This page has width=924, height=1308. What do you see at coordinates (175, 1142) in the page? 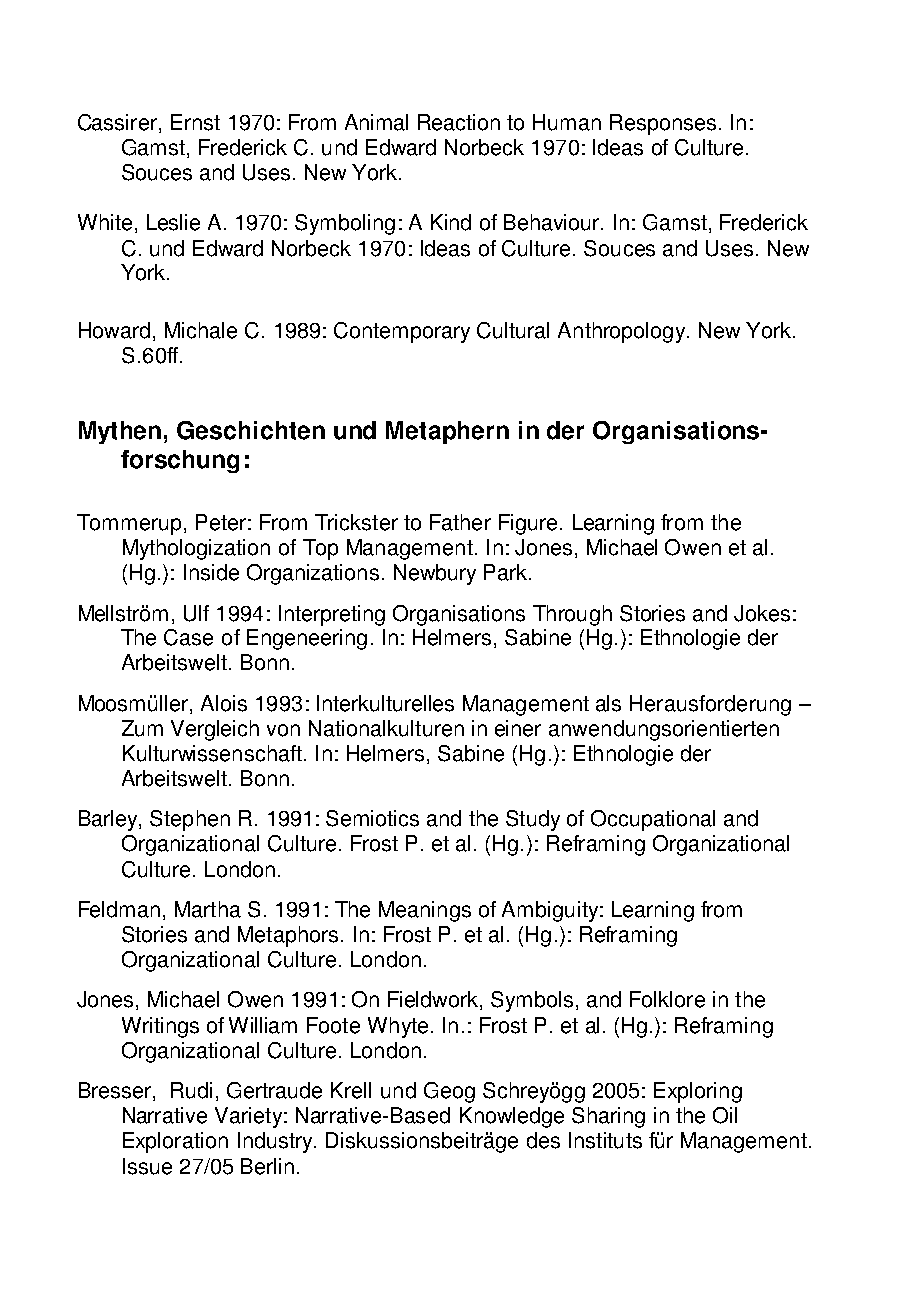
I see `Exploration` at bounding box center [175, 1142].
